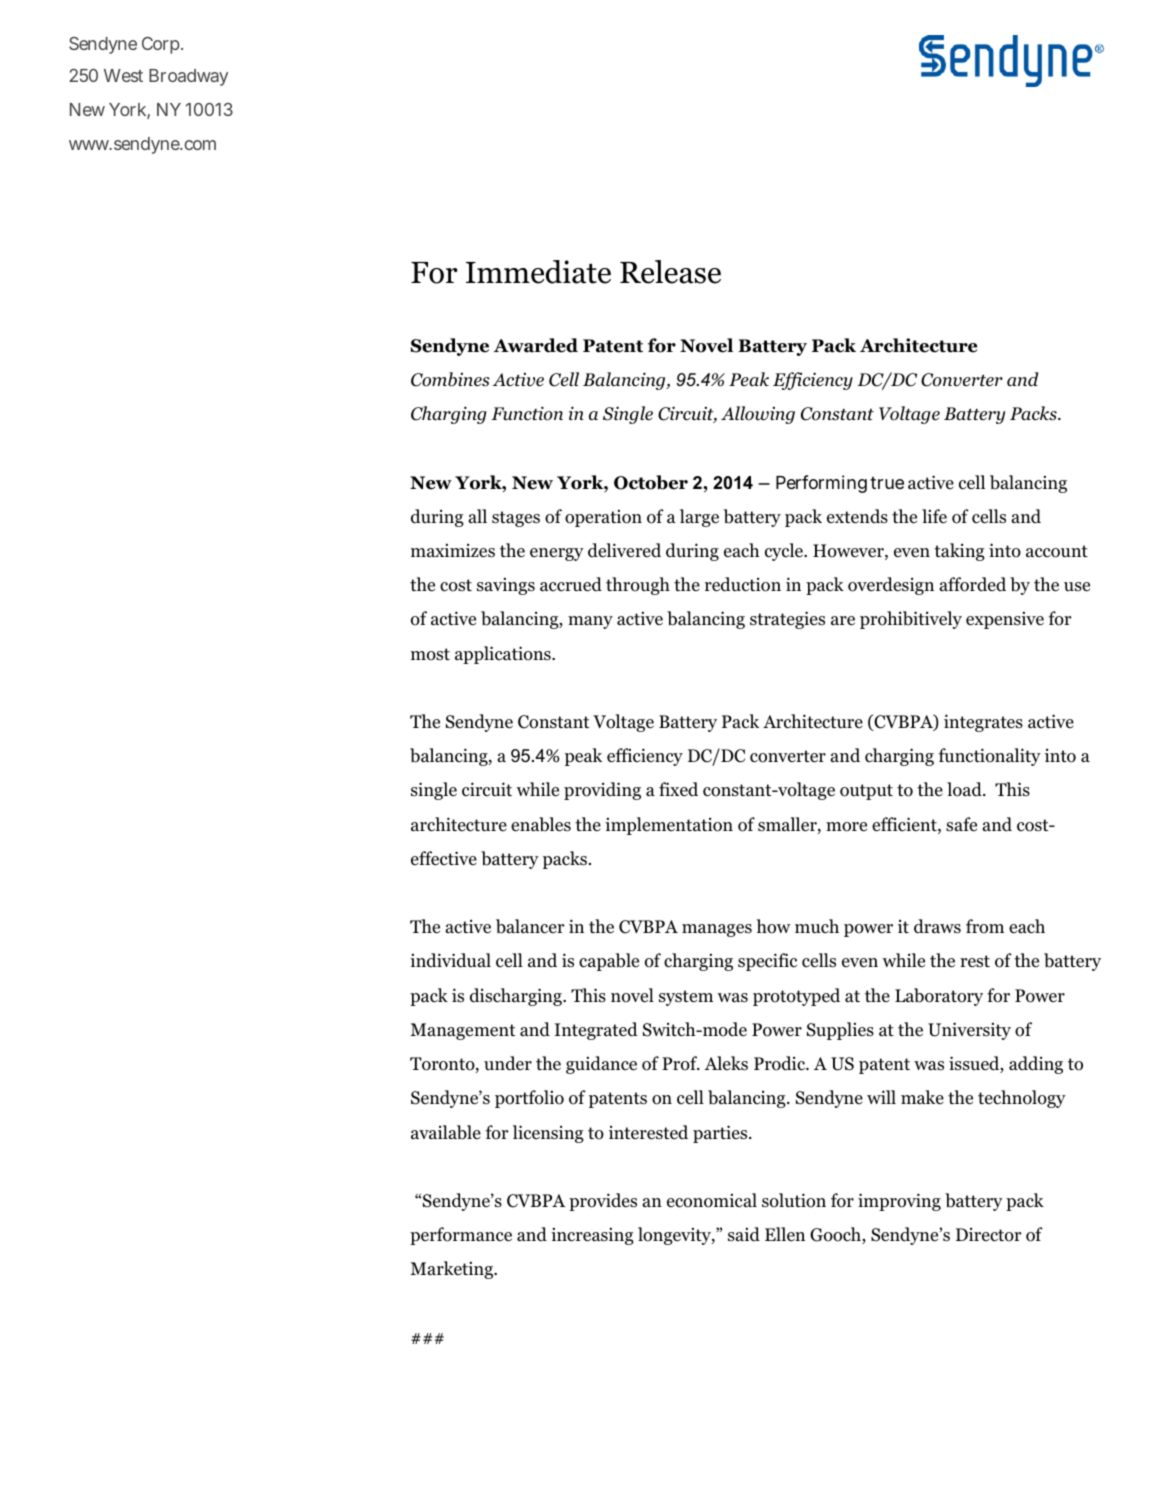 The height and width of the document is (1505, 1163). What do you see at coordinates (887, 483) in the document?
I see `true` at bounding box center [887, 483].
